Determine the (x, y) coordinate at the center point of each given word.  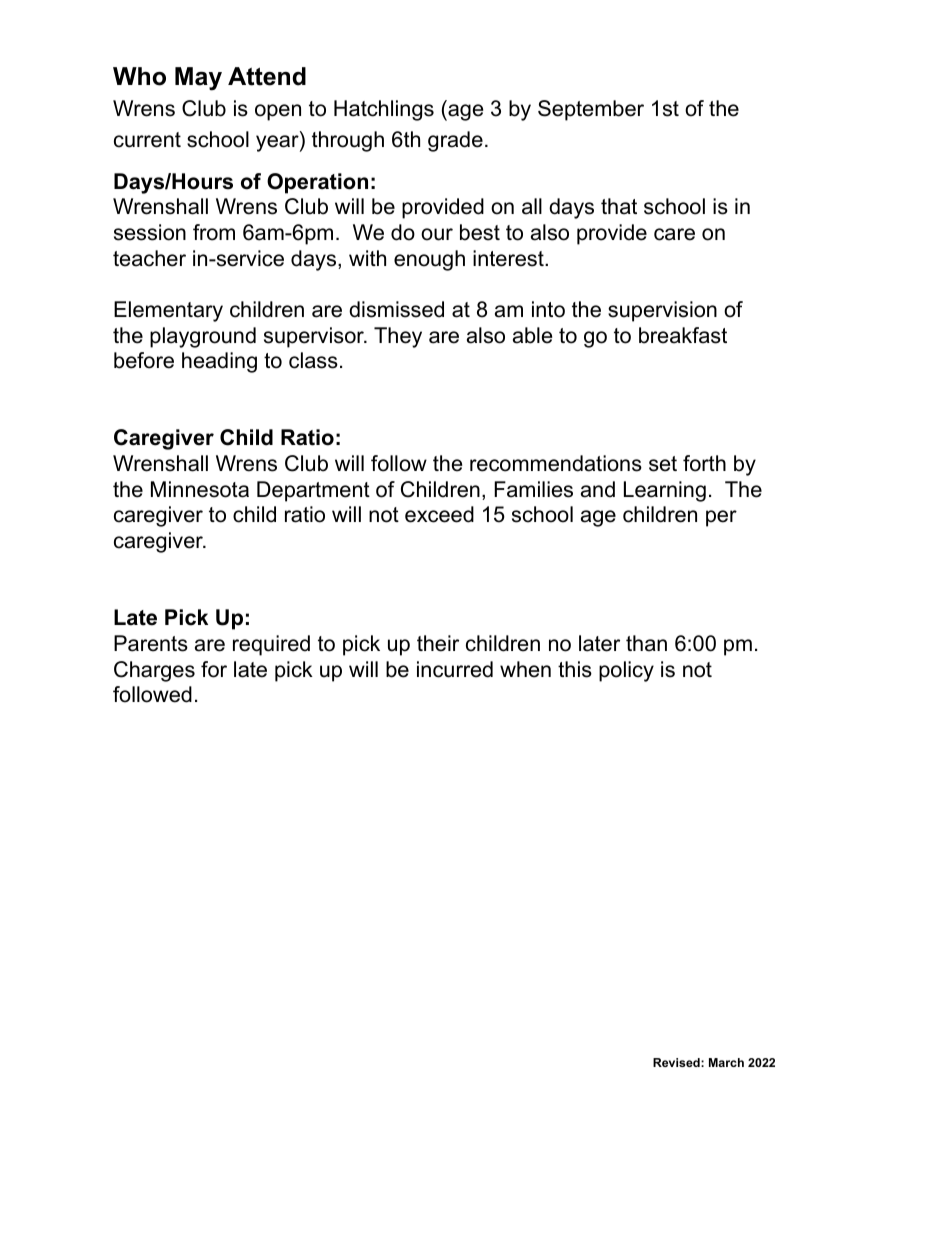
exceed (439, 514)
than (646, 643)
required (271, 645)
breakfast (683, 335)
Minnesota (200, 489)
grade (455, 141)
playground (203, 337)
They (398, 337)
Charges (154, 671)
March (726, 1062)
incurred (455, 669)
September (591, 110)
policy (626, 671)
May (198, 79)
